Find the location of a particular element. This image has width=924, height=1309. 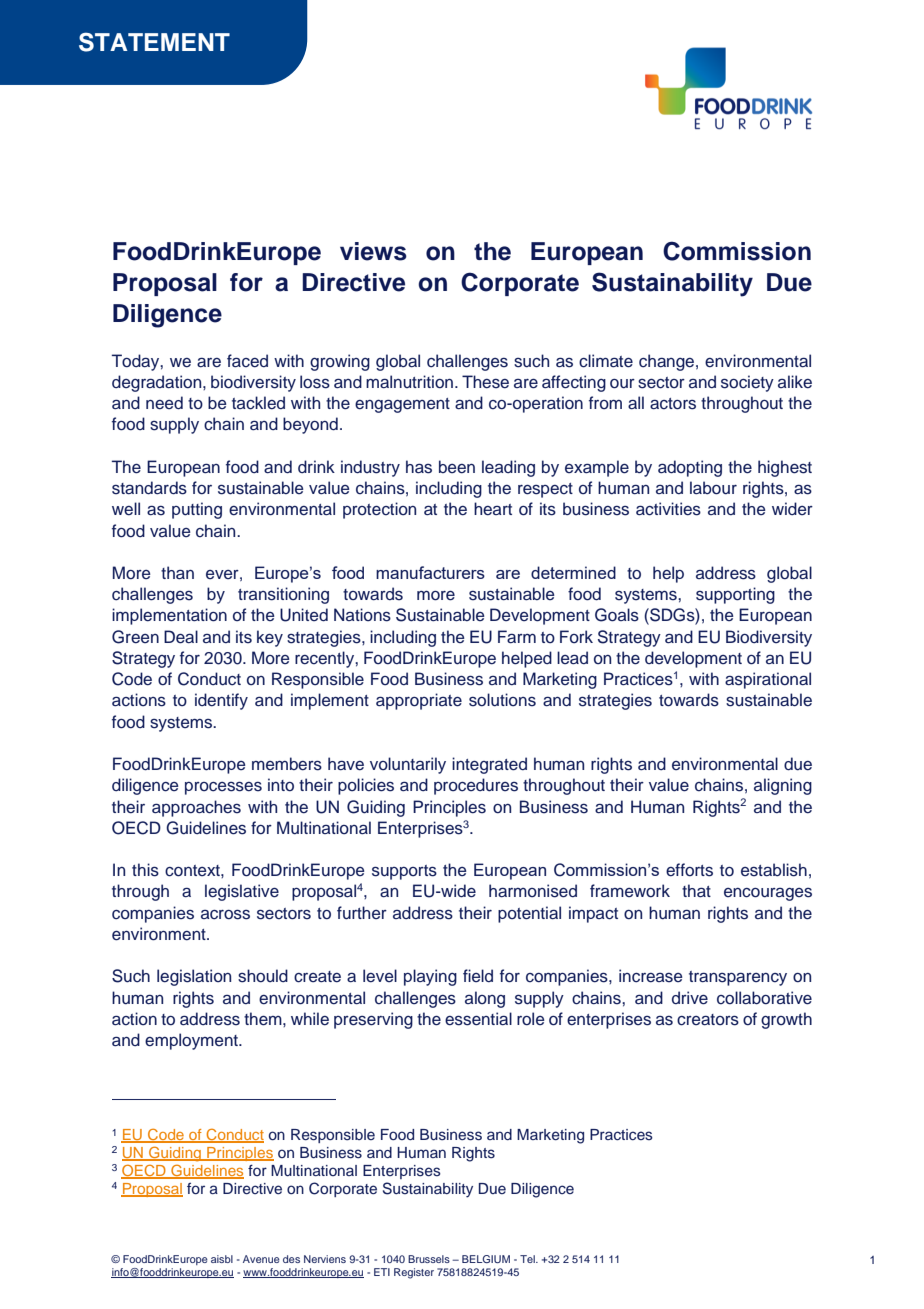

STATEMENT is located at coordinates (154, 42).
